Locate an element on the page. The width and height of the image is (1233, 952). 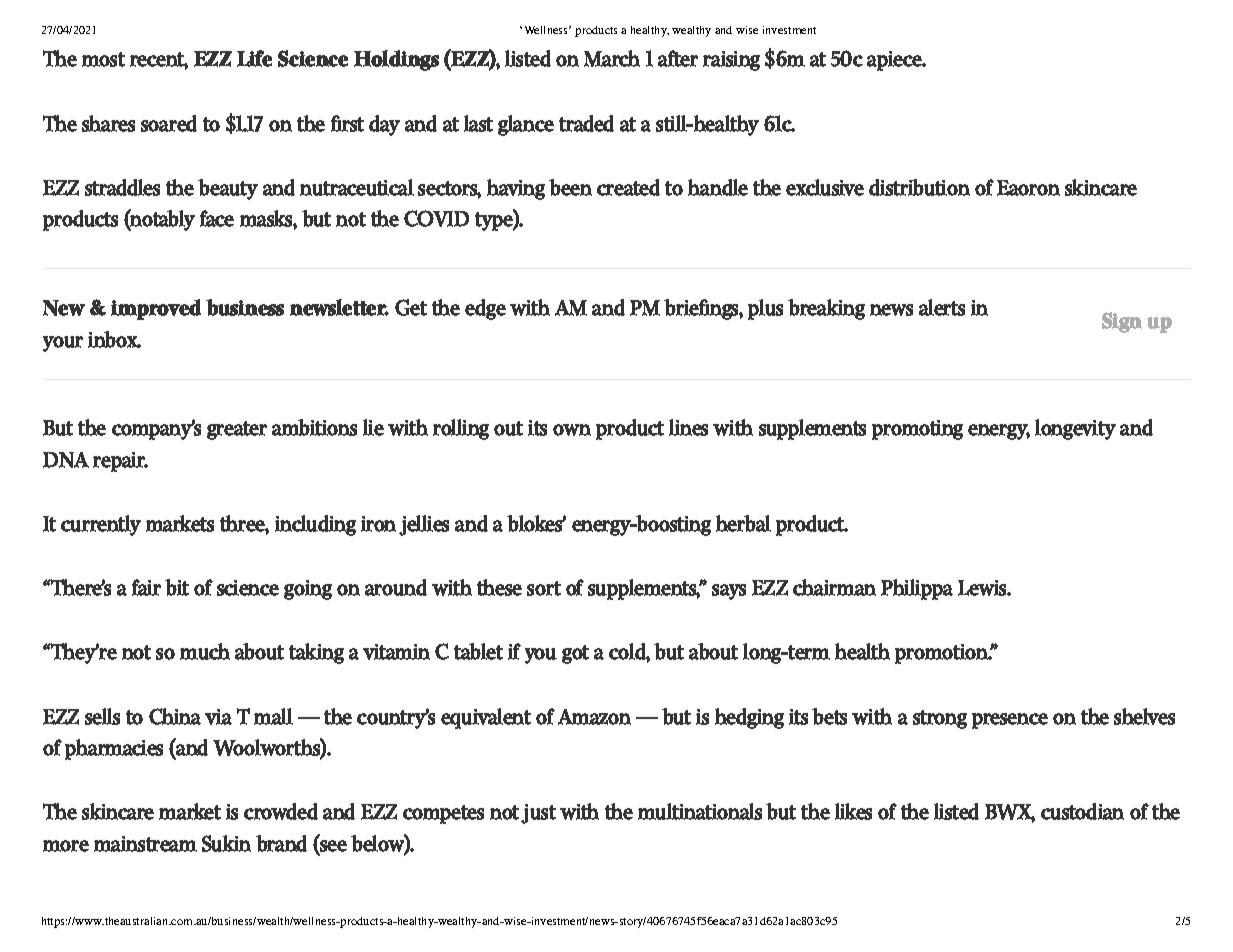
mainstream is located at coordinates (145, 844).
